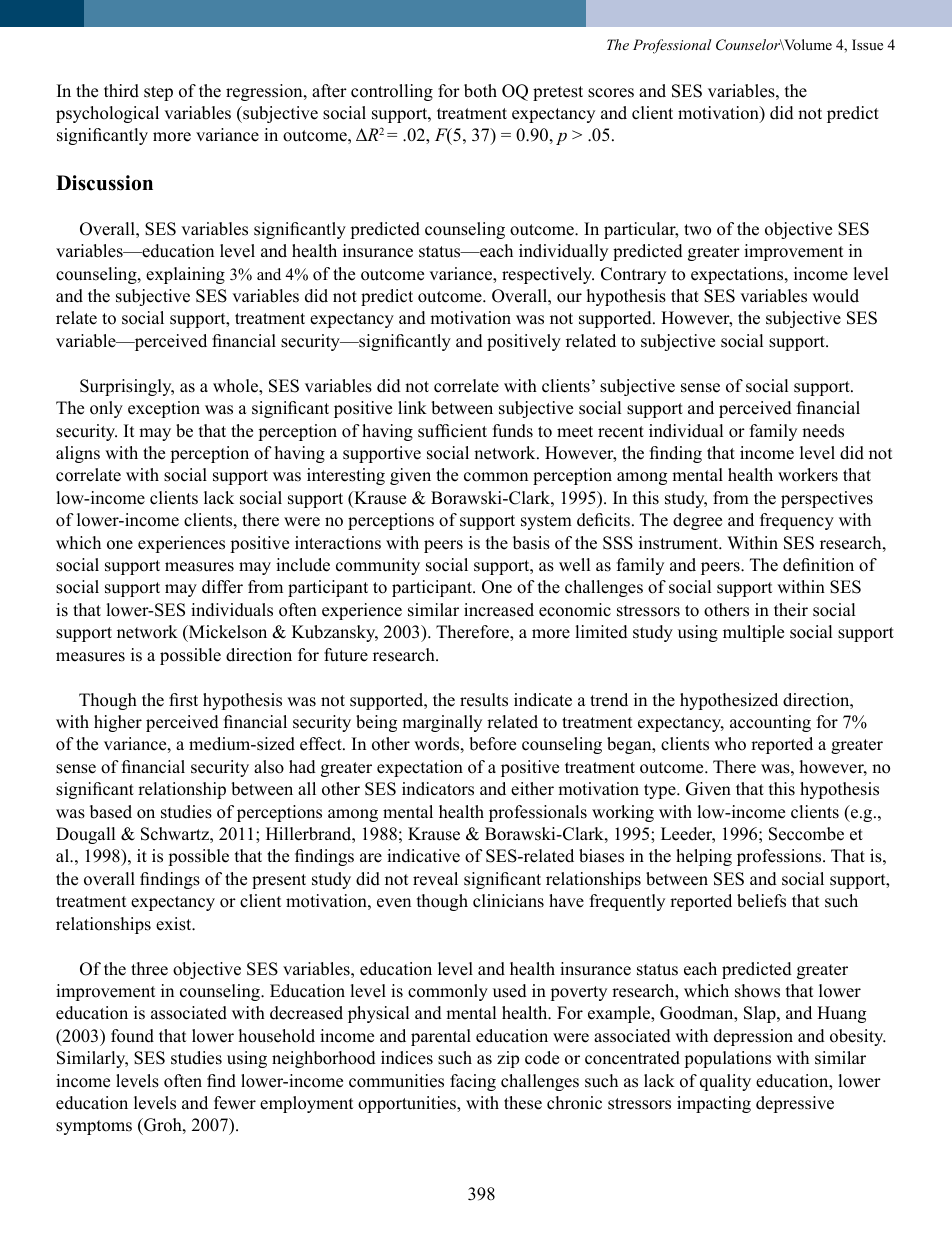 The image size is (952, 1233). I want to click on exception, so click(164, 409).
